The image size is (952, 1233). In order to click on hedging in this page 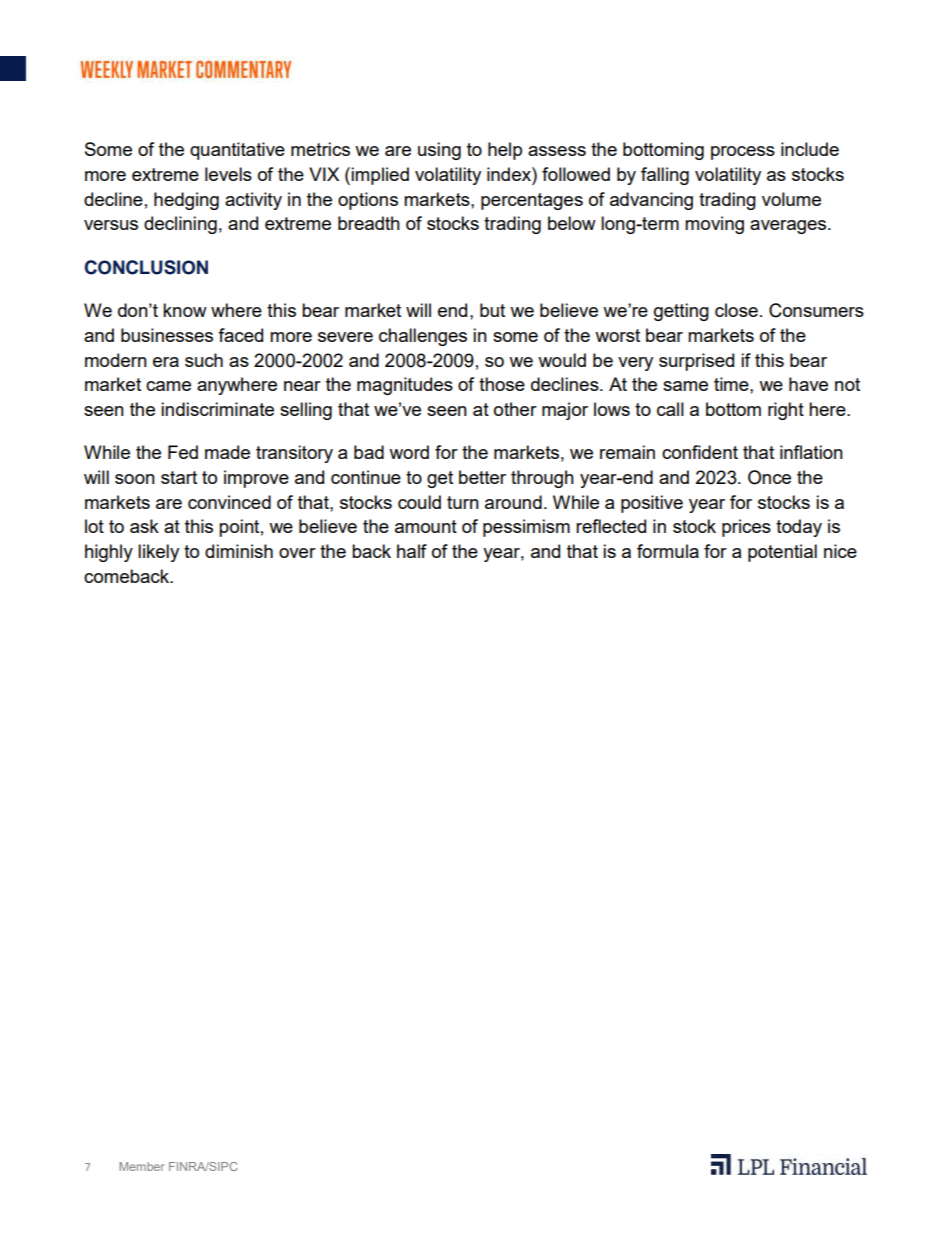, I will do `click(186, 201)`.
